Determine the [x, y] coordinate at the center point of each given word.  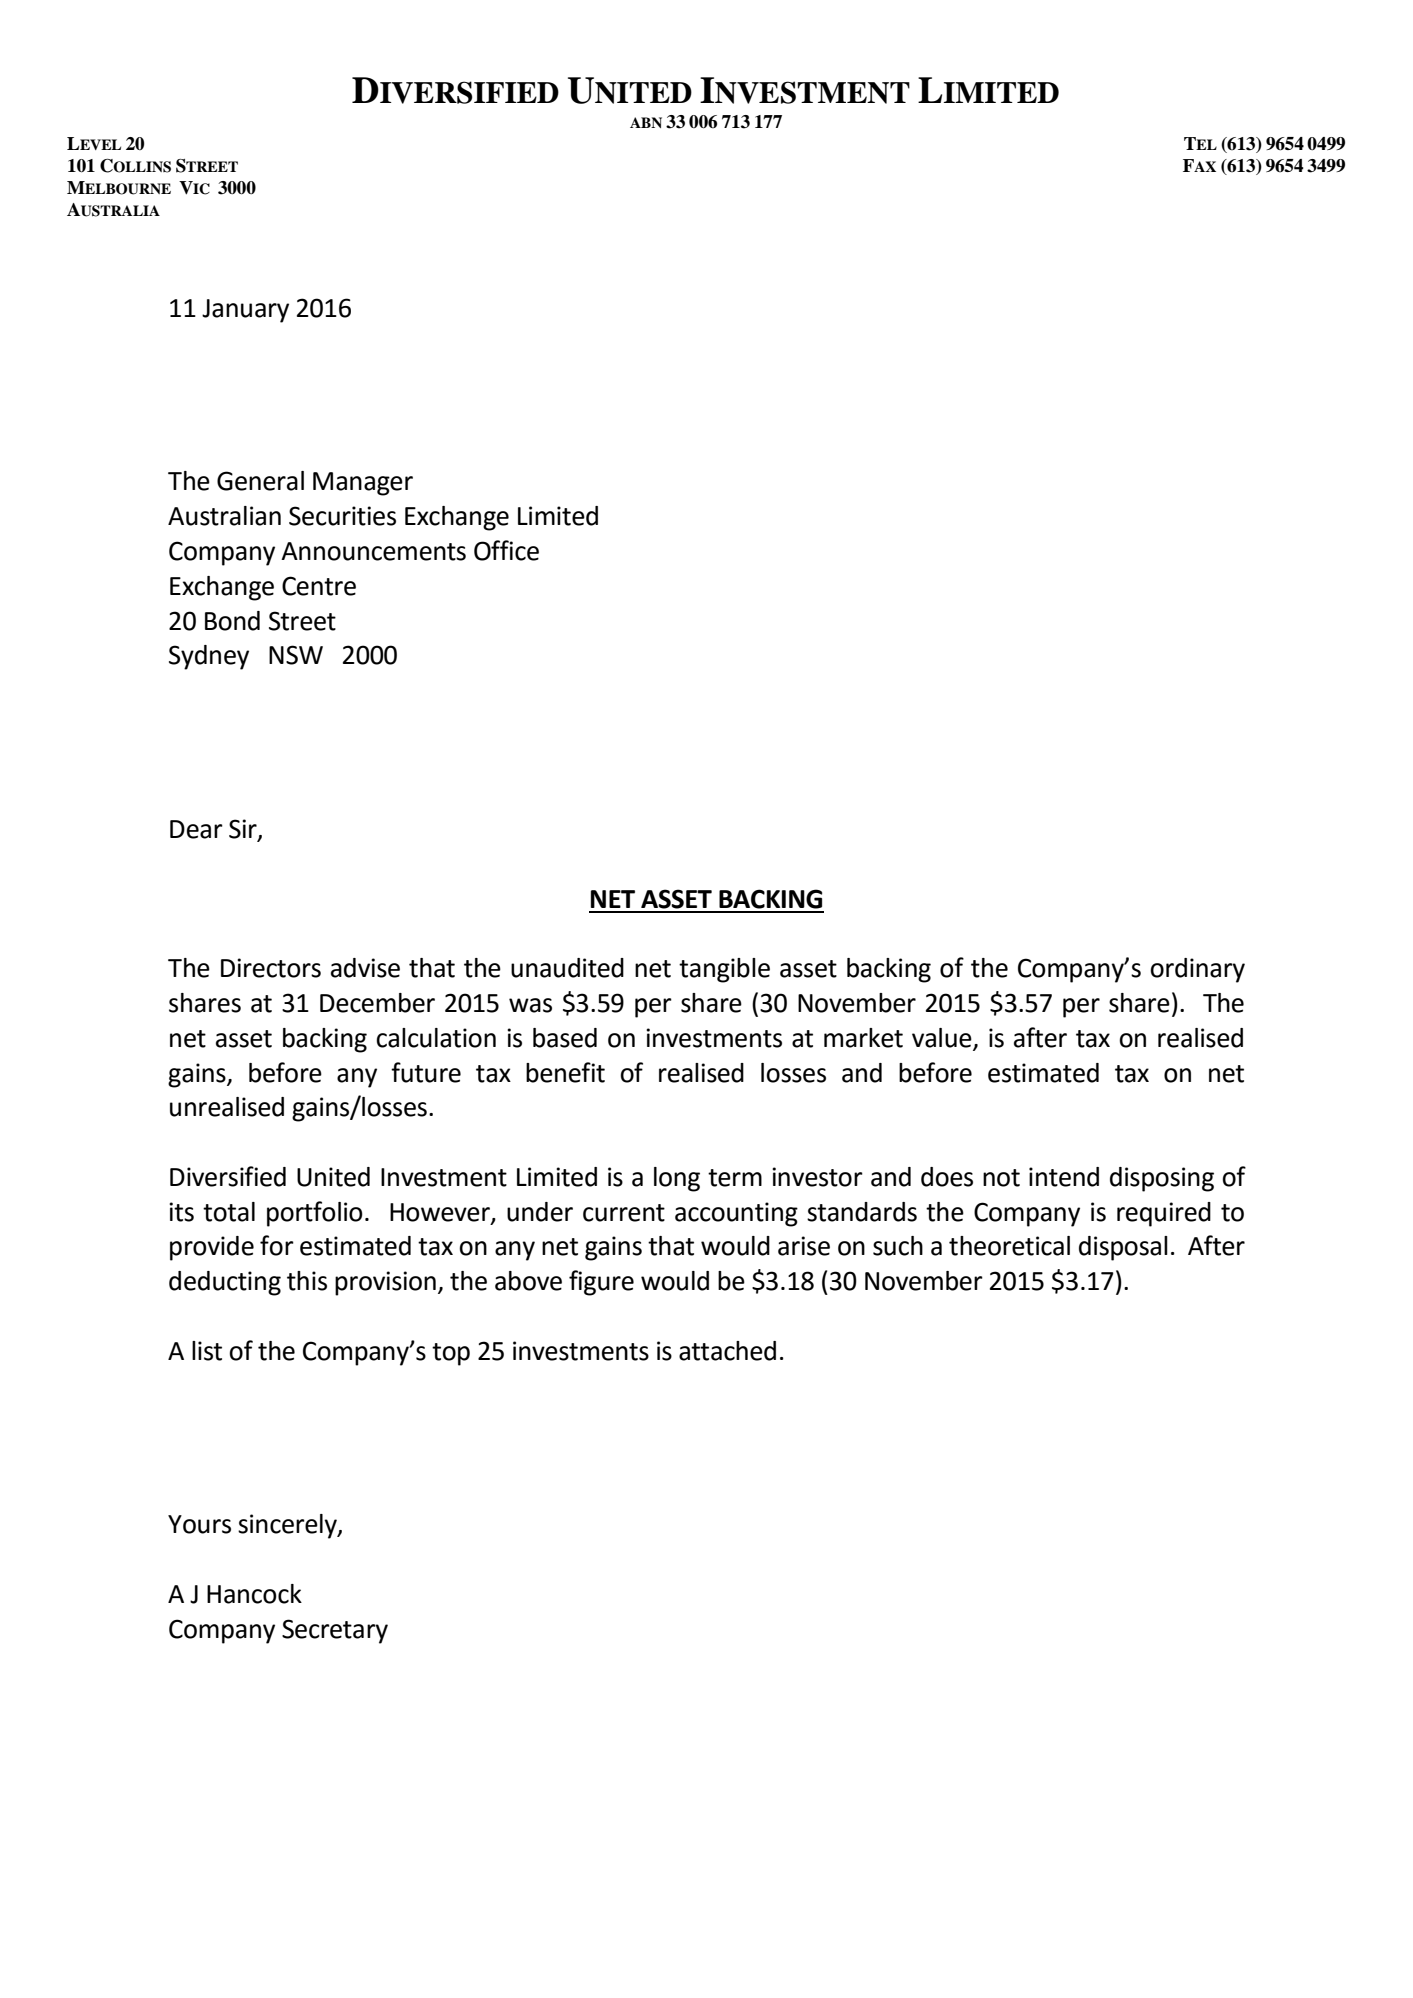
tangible [724, 970]
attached [727, 1351]
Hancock [254, 1594]
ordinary [1197, 970]
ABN [646, 122]
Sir [244, 830]
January [245, 311]
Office [506, 550]
